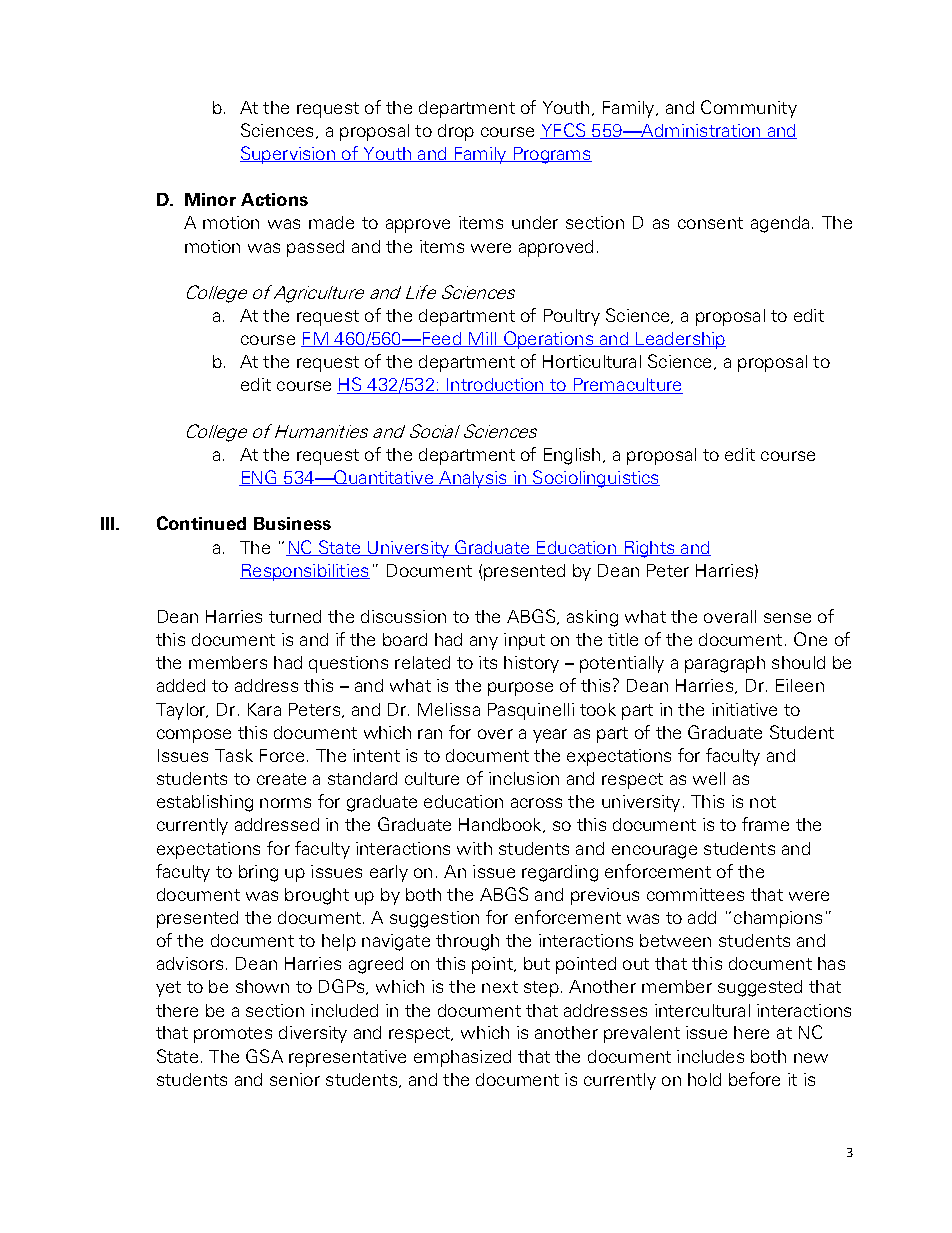 The height and width of the screenshot is (1233, 952). I want to click on Minor, so click(210, 199).
